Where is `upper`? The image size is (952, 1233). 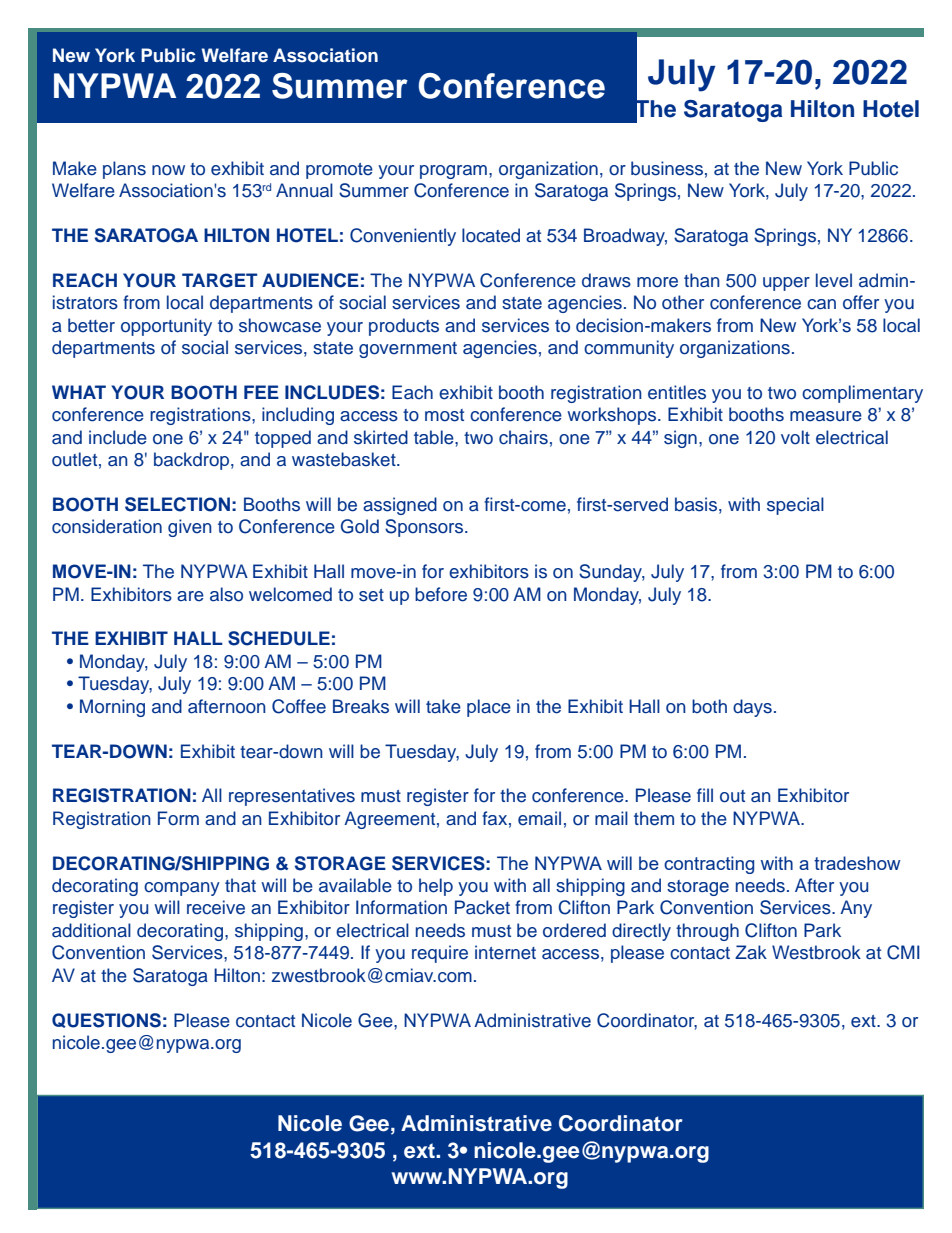 upper is located at coordinates (786, 284).
